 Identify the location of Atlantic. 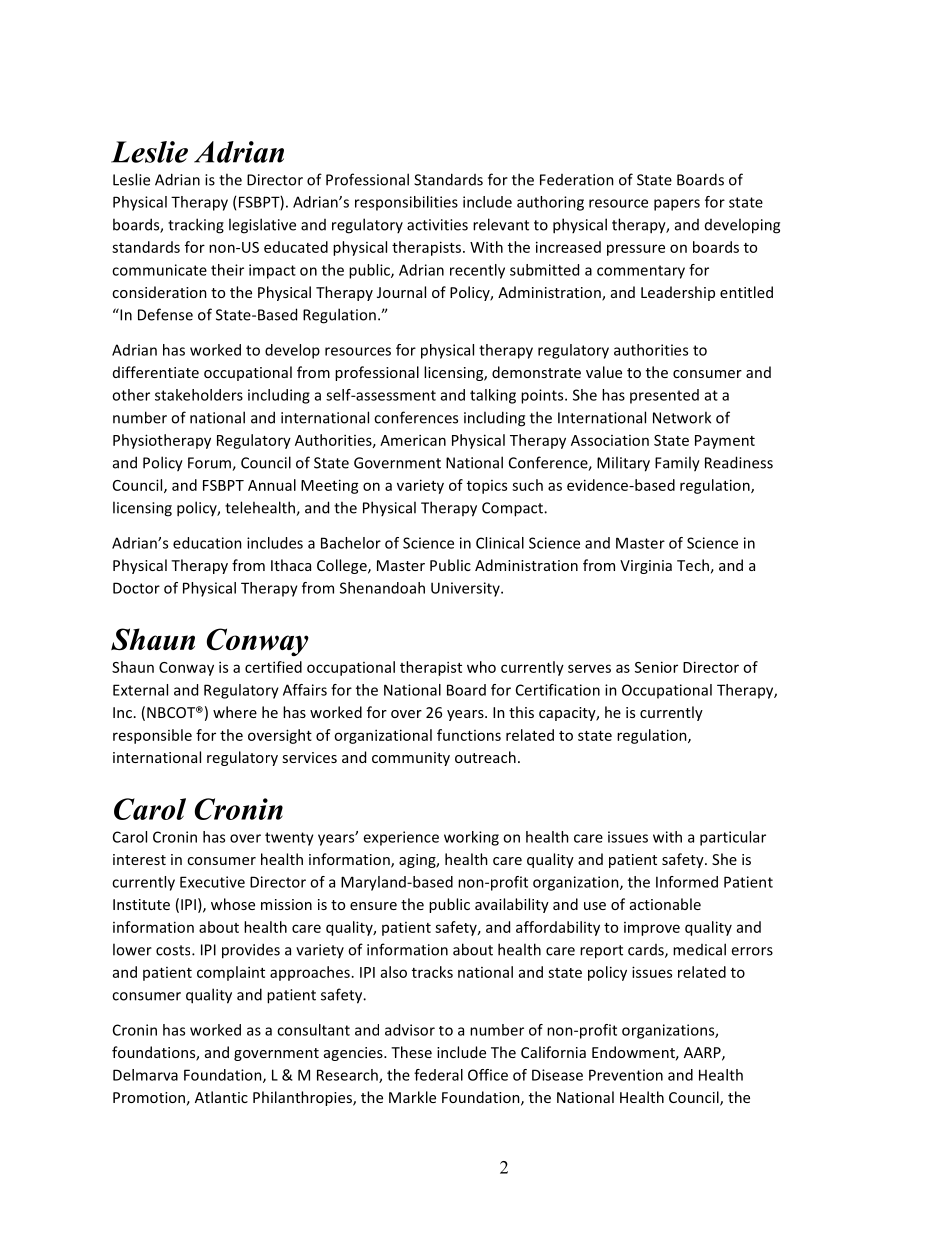
(221, 1097).
